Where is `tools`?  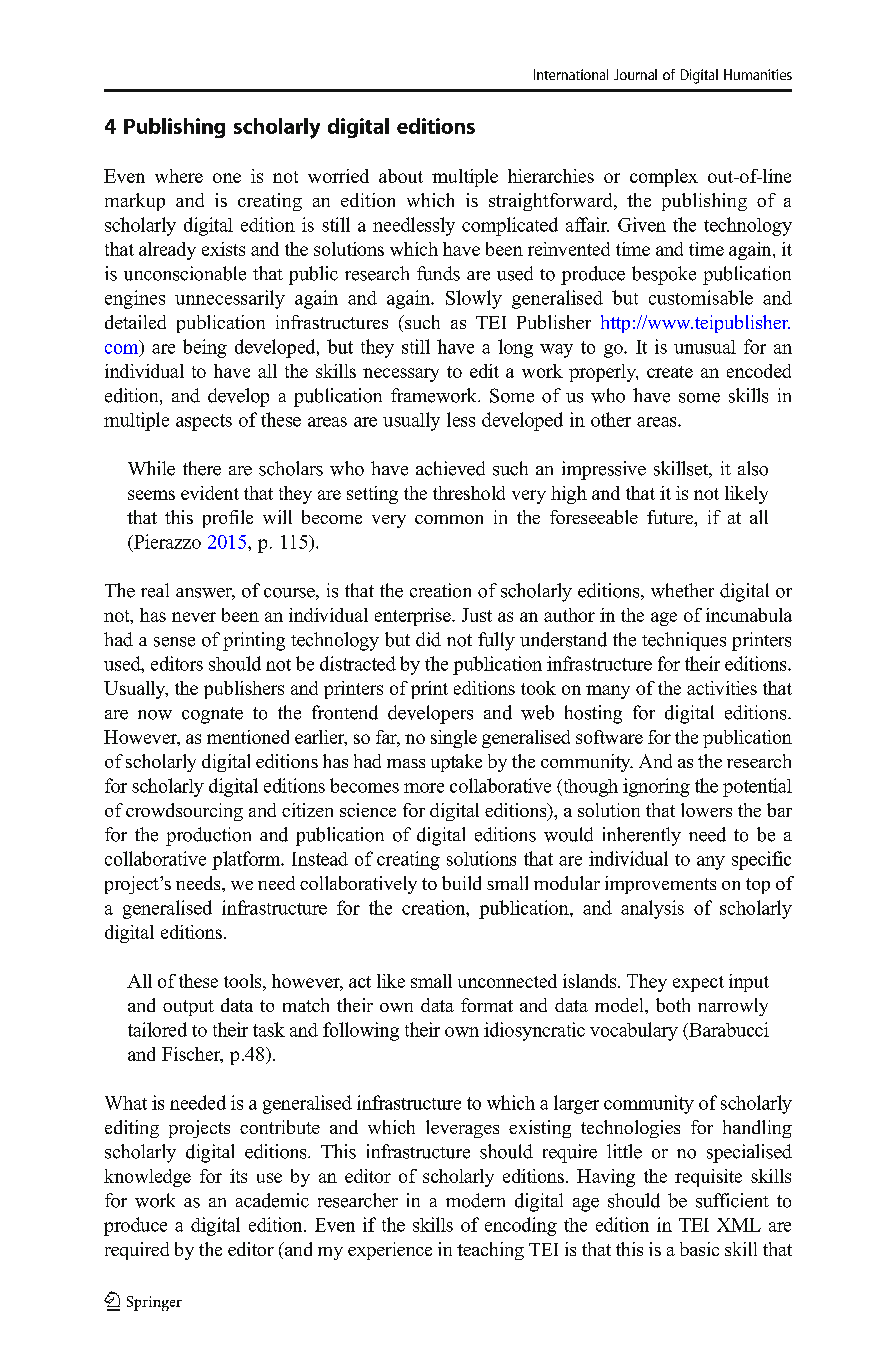 tools is located at coordinates (244, 981).
